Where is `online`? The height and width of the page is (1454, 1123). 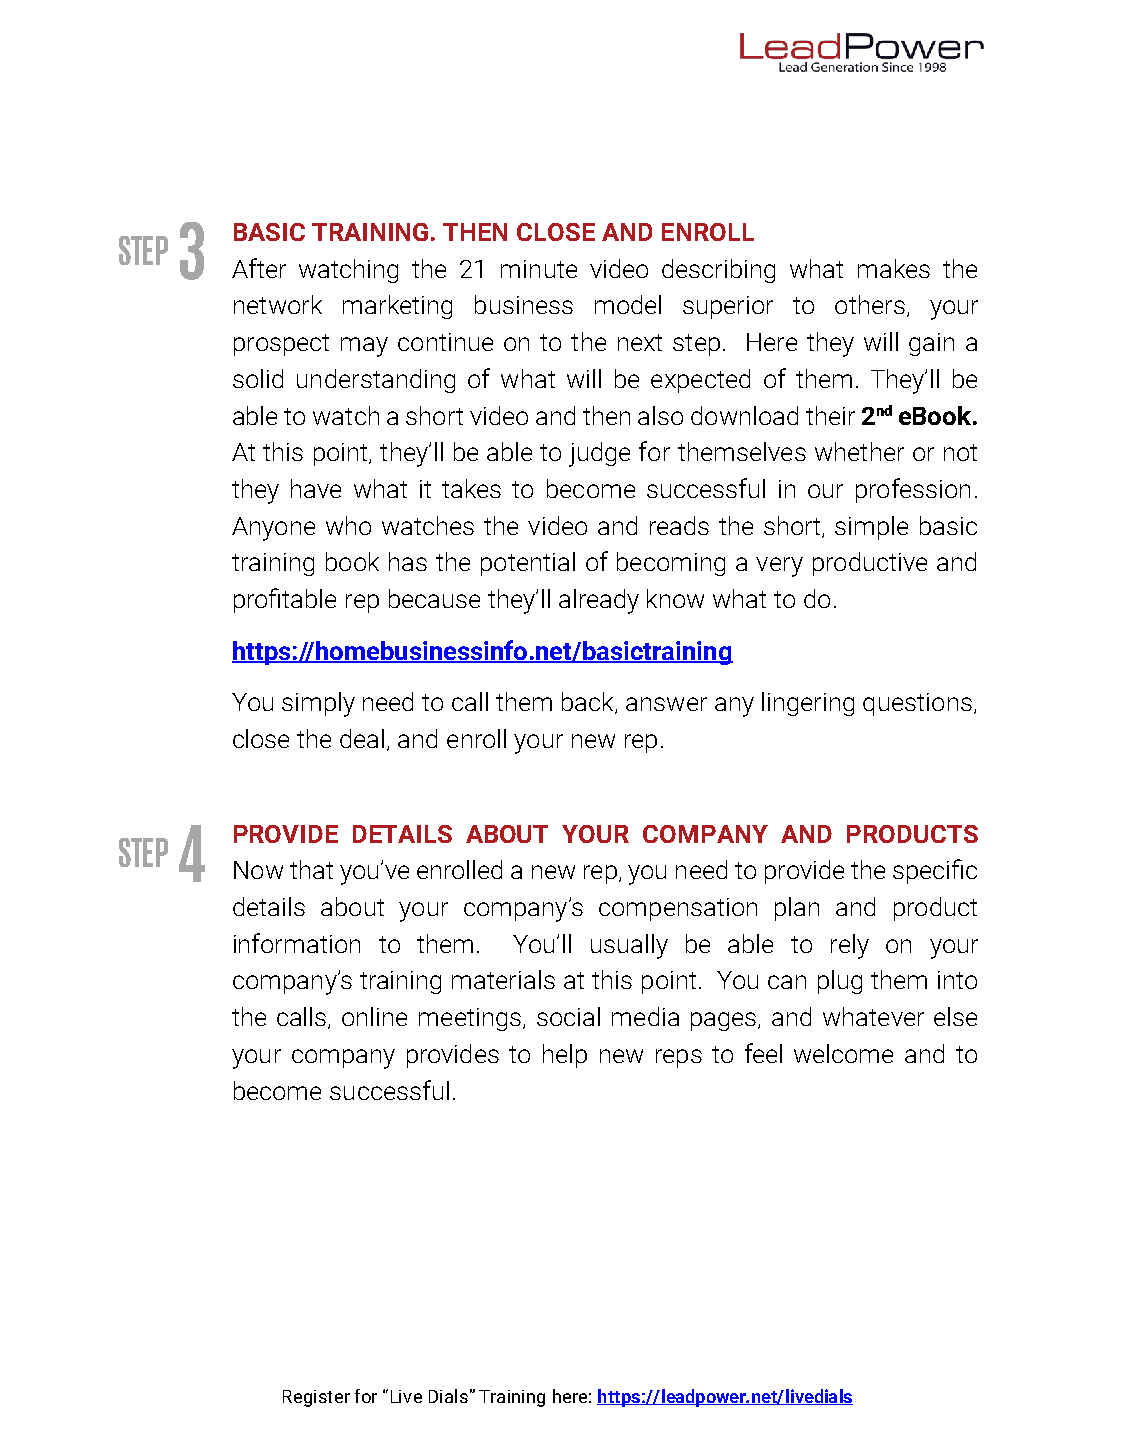 online is located at coordinates (374, 1016).
